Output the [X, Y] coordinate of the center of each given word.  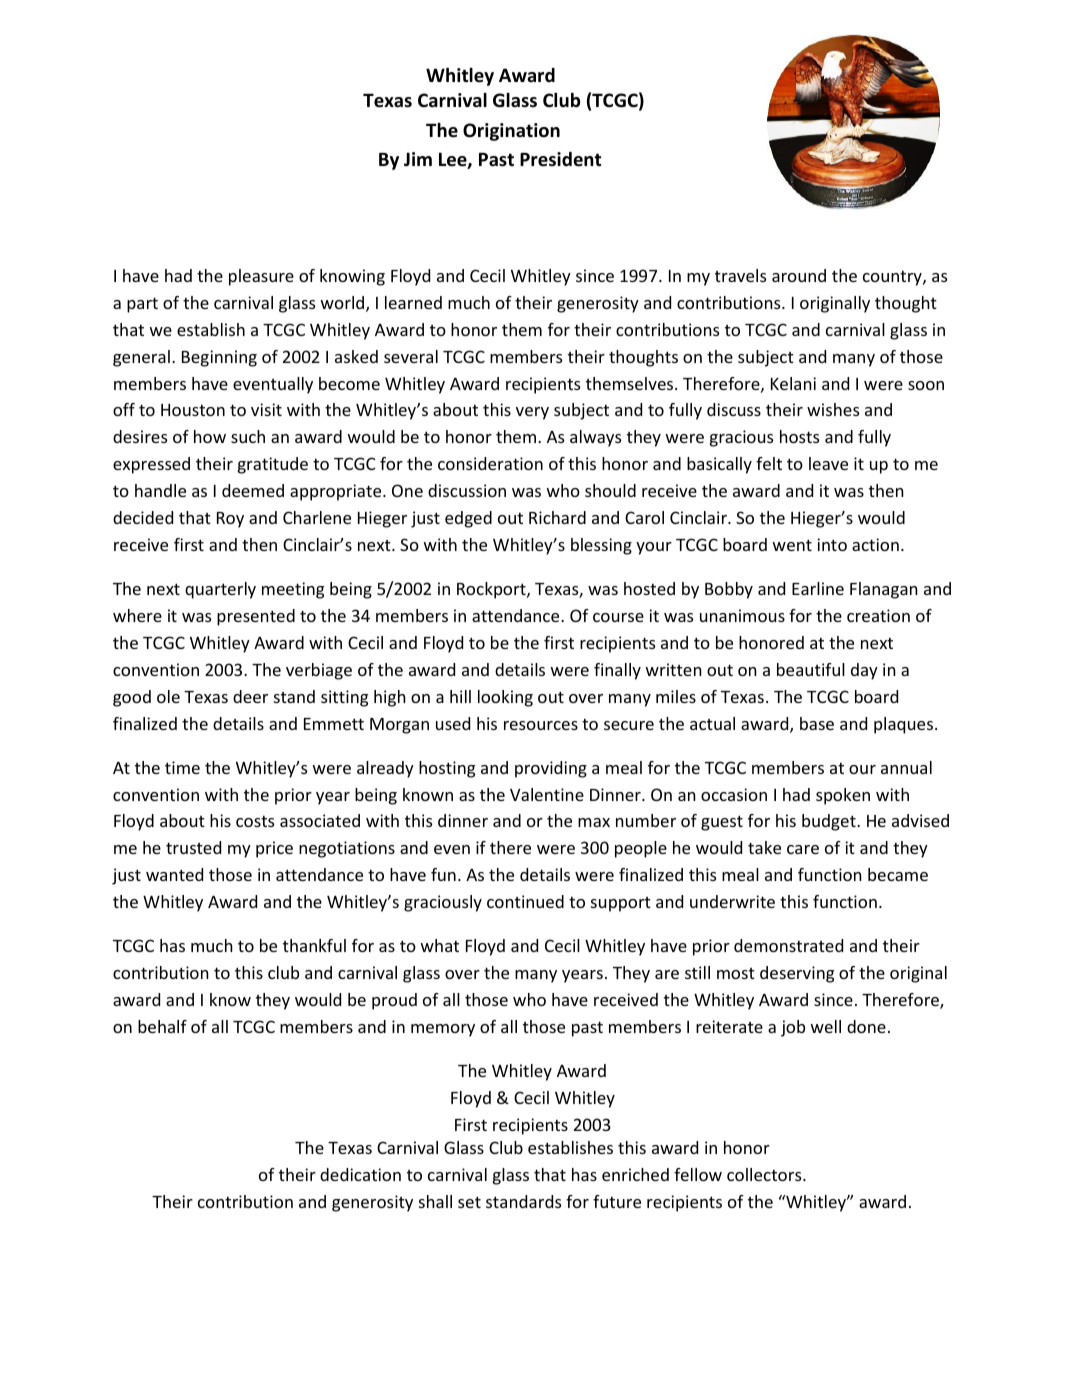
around [799, 275]
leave [828, 463]
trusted [193, 847]
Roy [230, 520]
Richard [557, 517]
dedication [360, 1174]
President [560, 159]
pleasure [261, 277]
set [469, 1202]
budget [830, 822]
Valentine [547, 794]
